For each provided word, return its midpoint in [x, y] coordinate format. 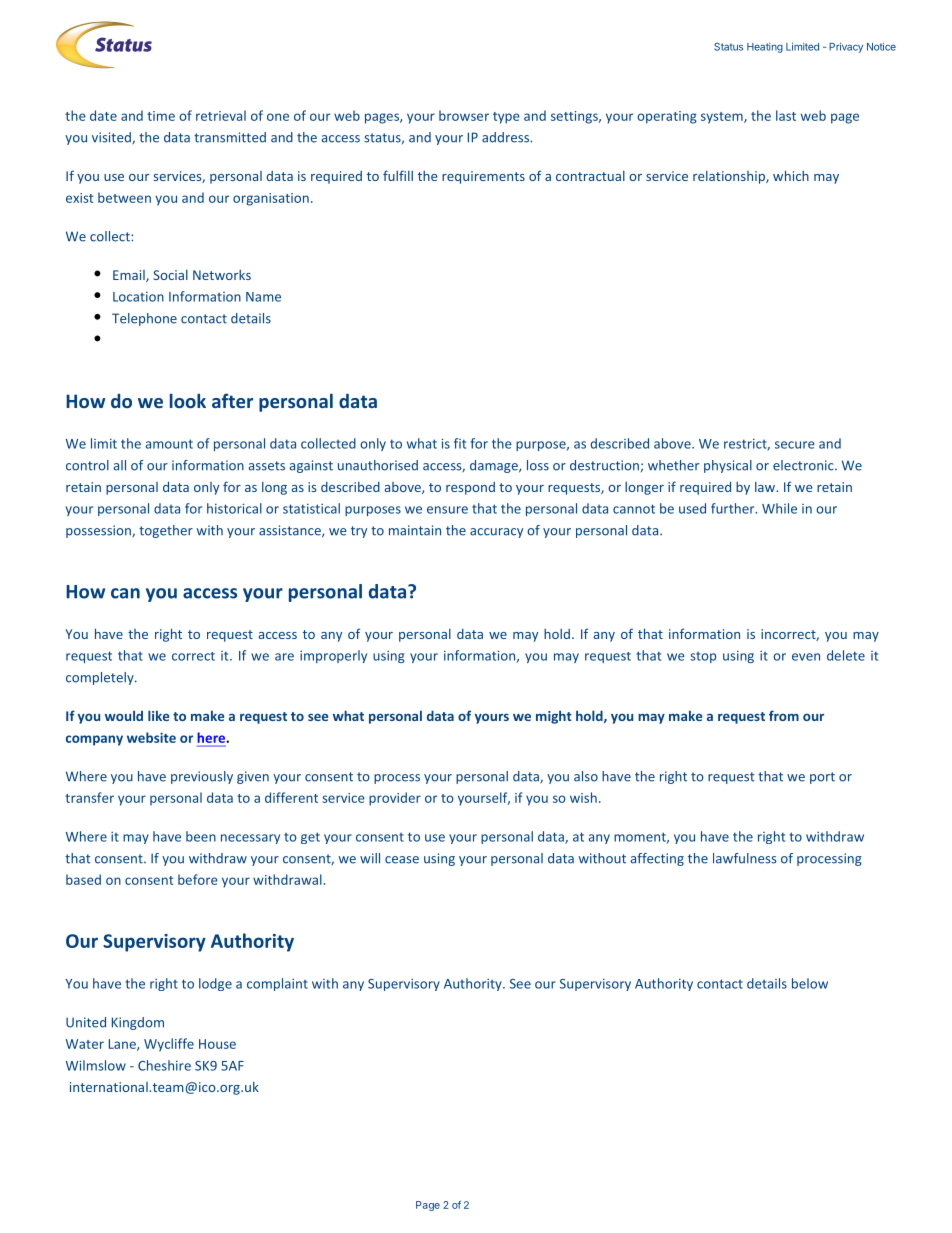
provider [395, 799]
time [161, 116]
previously [202, 777]
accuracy [496, 533]
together [166, 531]
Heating [765, 48]
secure [795, 445]
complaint [277, 984]
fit [460, 443]
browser [464, 115]
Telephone [144, 319]
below [810, 983]
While [779, 508]
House [217, 1044]
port [822, 778]
